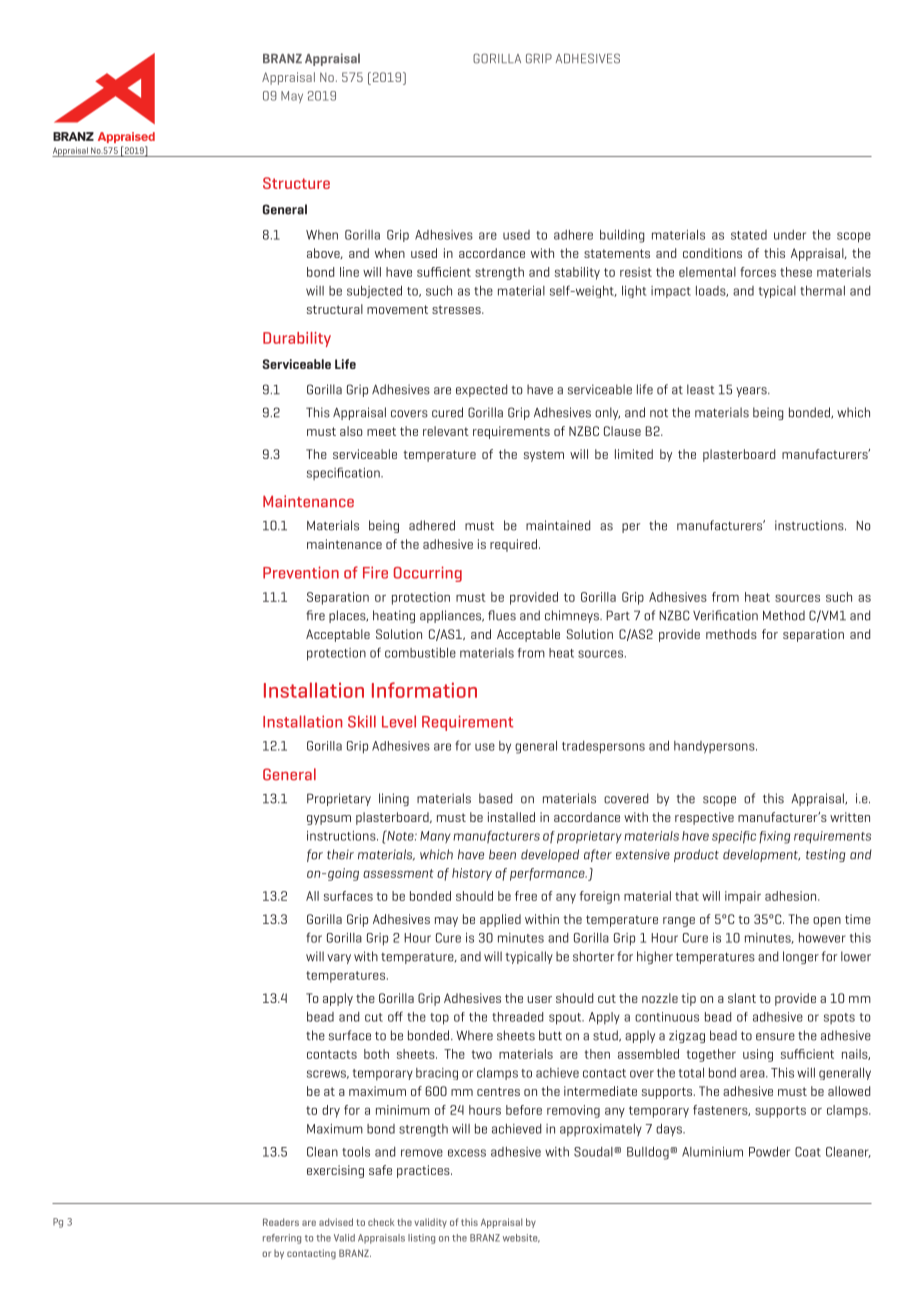  What do you see at coordinates (339, 959) in the screenshot?
I see `vary` at bounding box center [339, 959].
